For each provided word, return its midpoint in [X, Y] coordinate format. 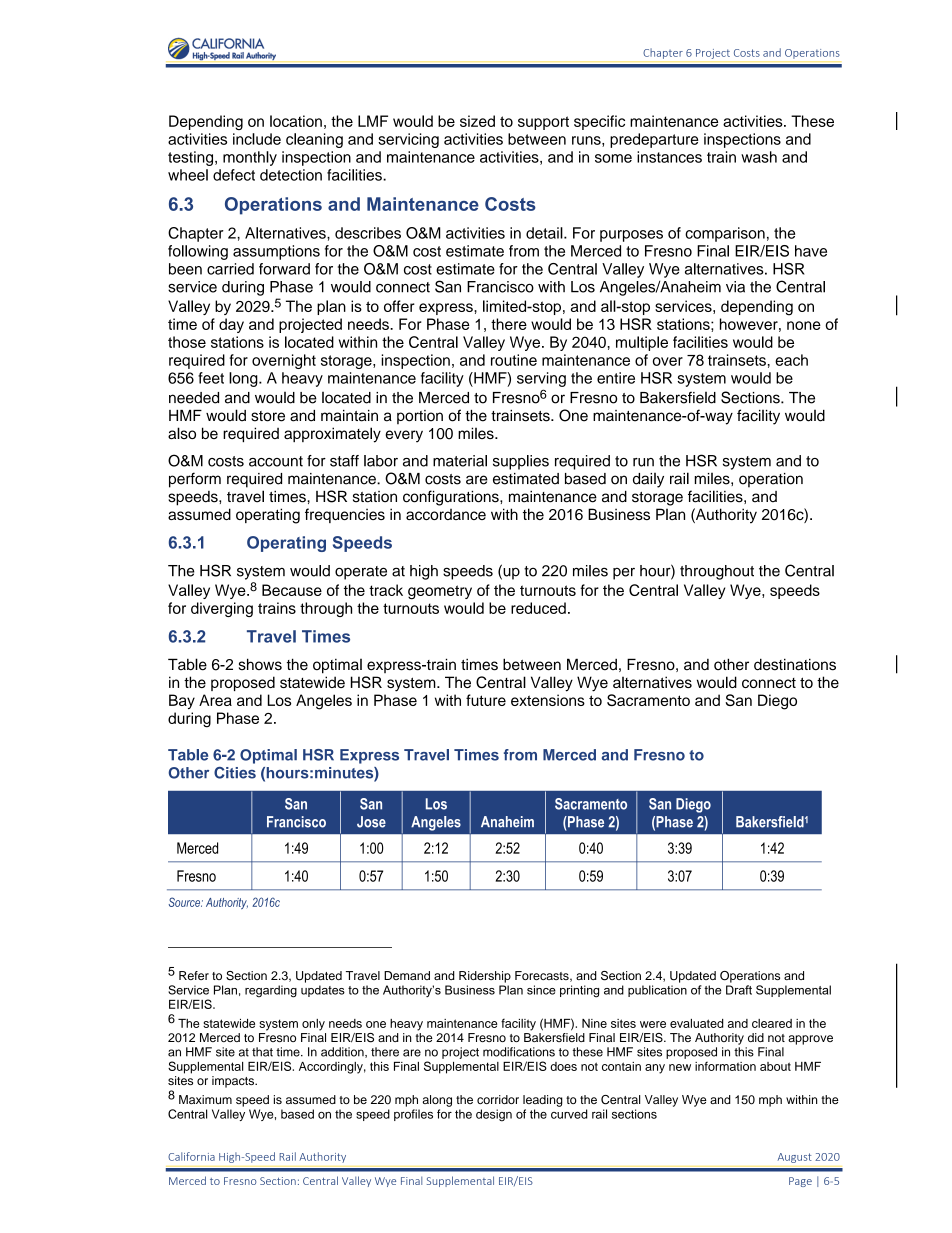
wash [759, 157]
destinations [795, 664]
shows [260, 664]
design [494, 1115]
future [486, 700]
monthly [250, 158]
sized [477, 121]
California [191, 1156]
